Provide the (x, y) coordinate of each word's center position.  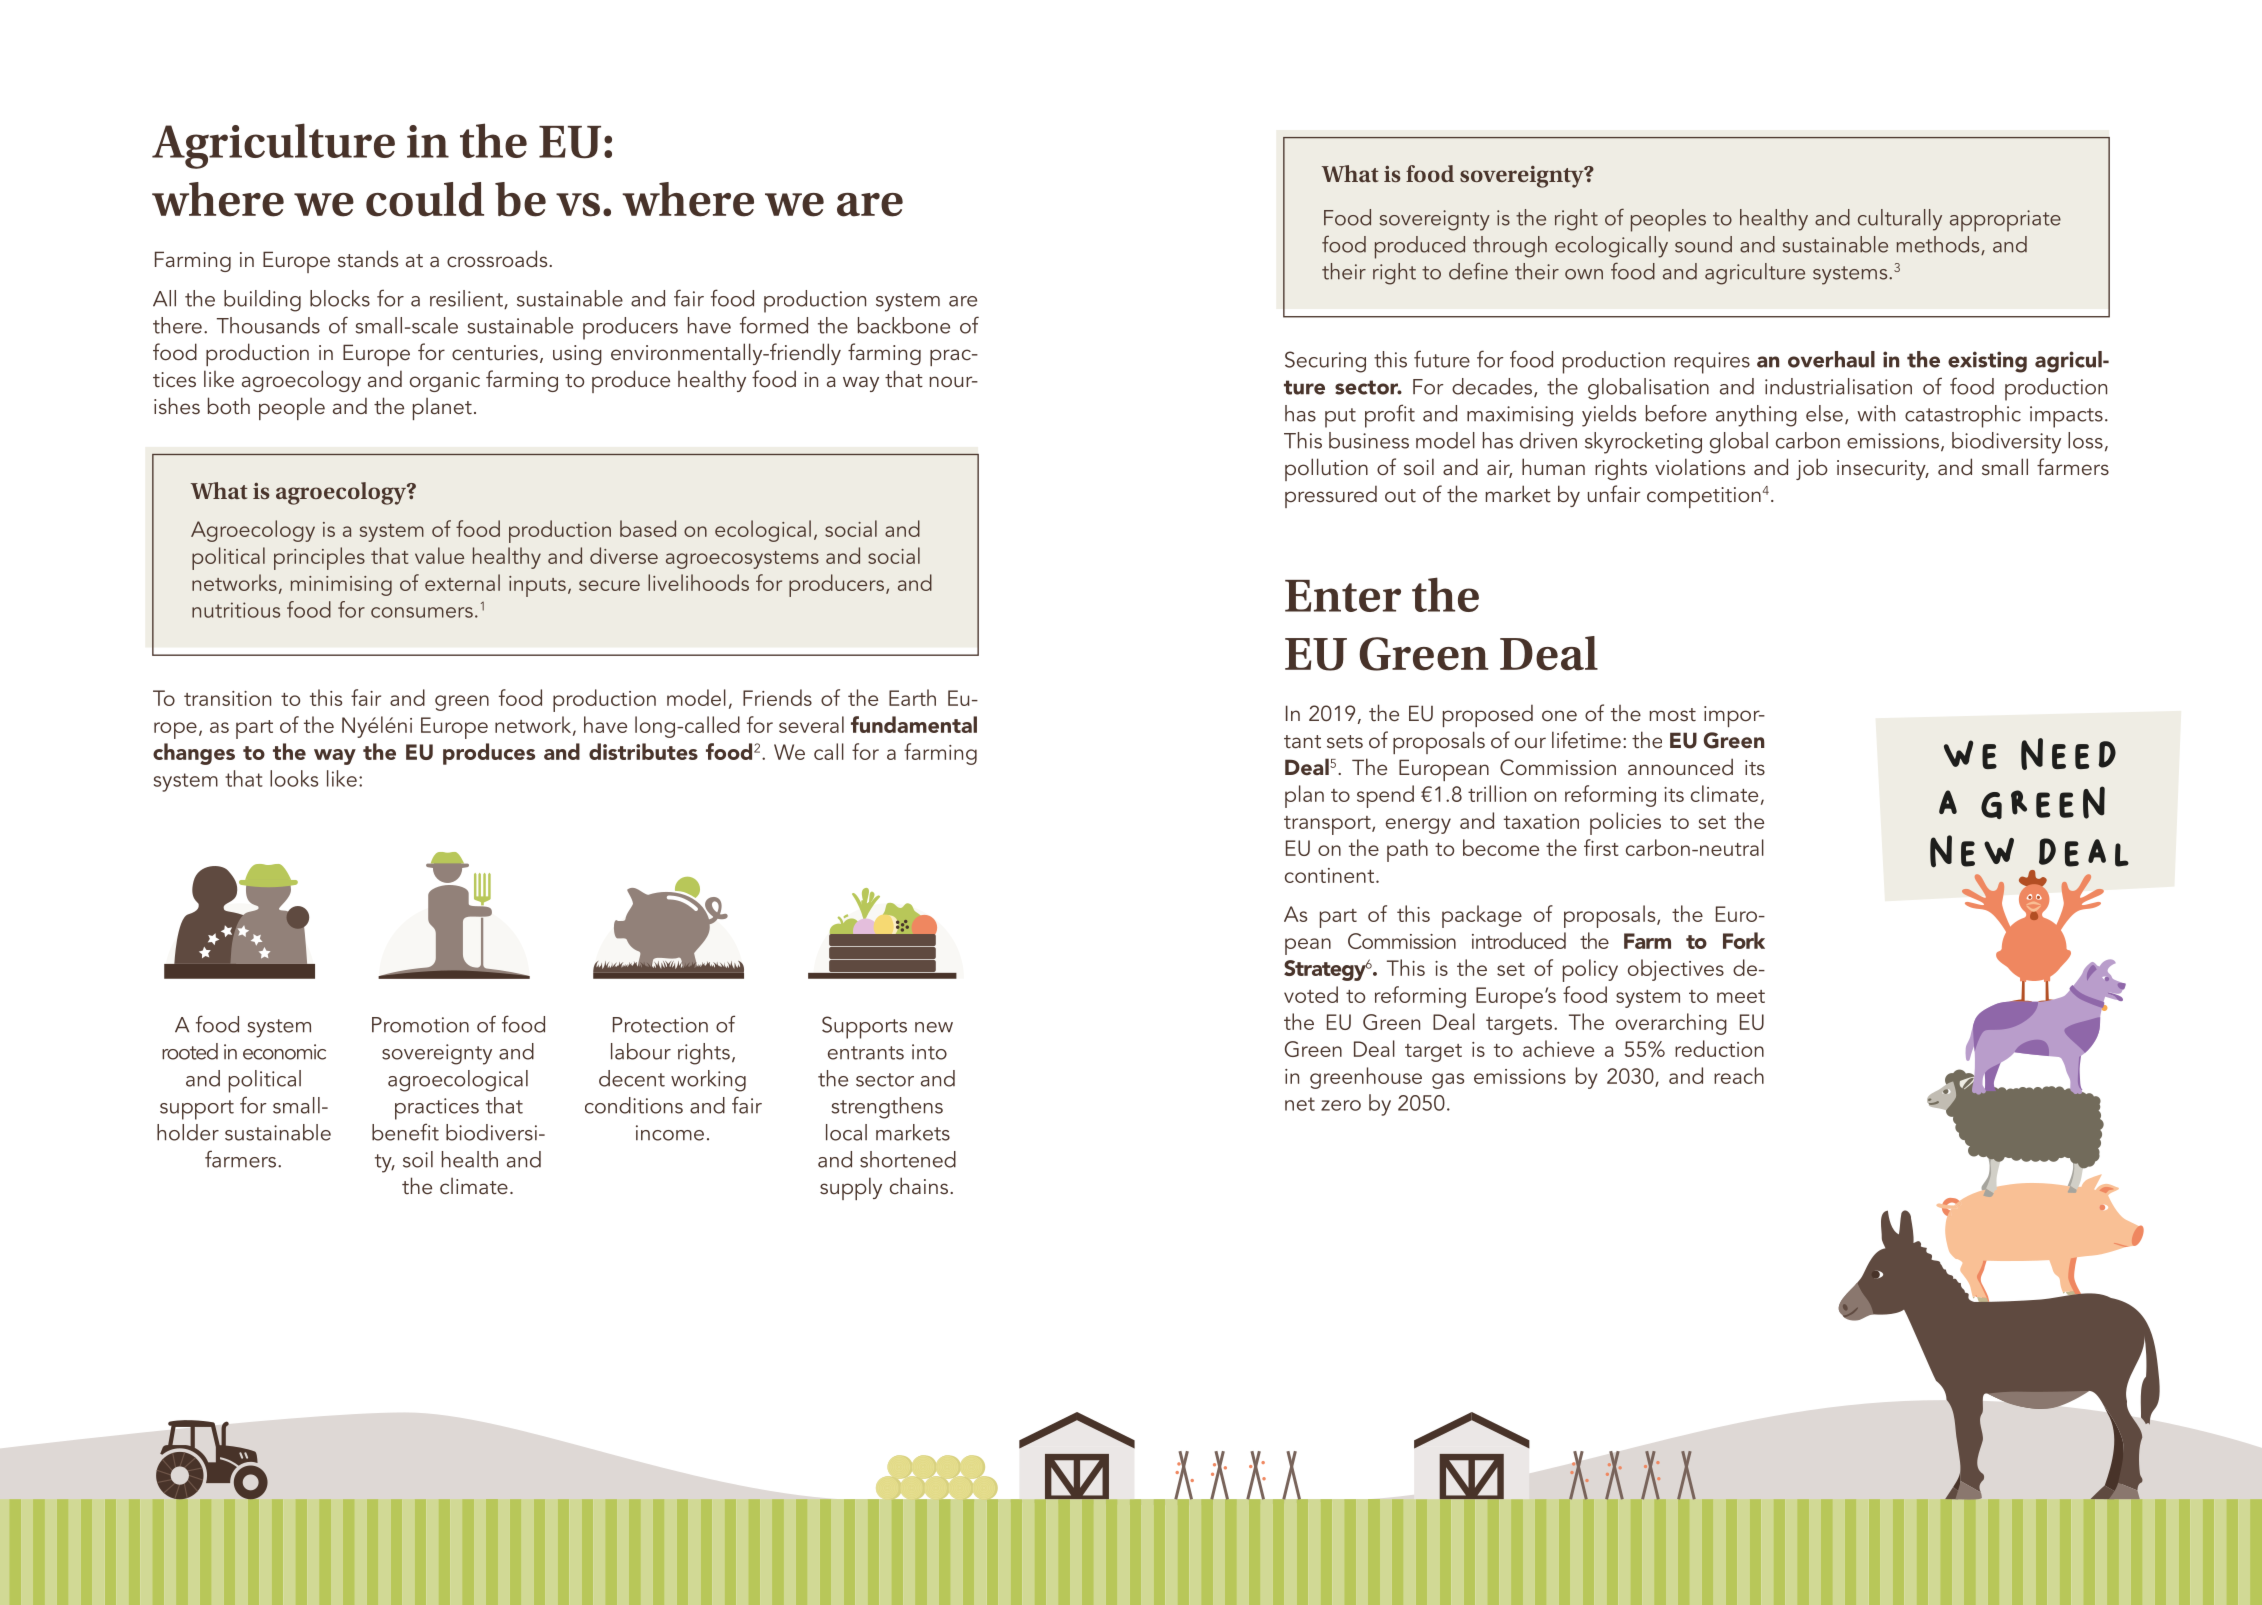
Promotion (420, 1025)
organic (445, 382)
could (425, 199)
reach (1739, 1075)
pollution (1326, 469)
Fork (1744, 940)
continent (1331, 875)
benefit (405, 1132)
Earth (912, 697)
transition (227, 698)
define (1478, 271)
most (1672, 714)
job (1812, 469)
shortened (908, 1159)
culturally (1900, 220)
